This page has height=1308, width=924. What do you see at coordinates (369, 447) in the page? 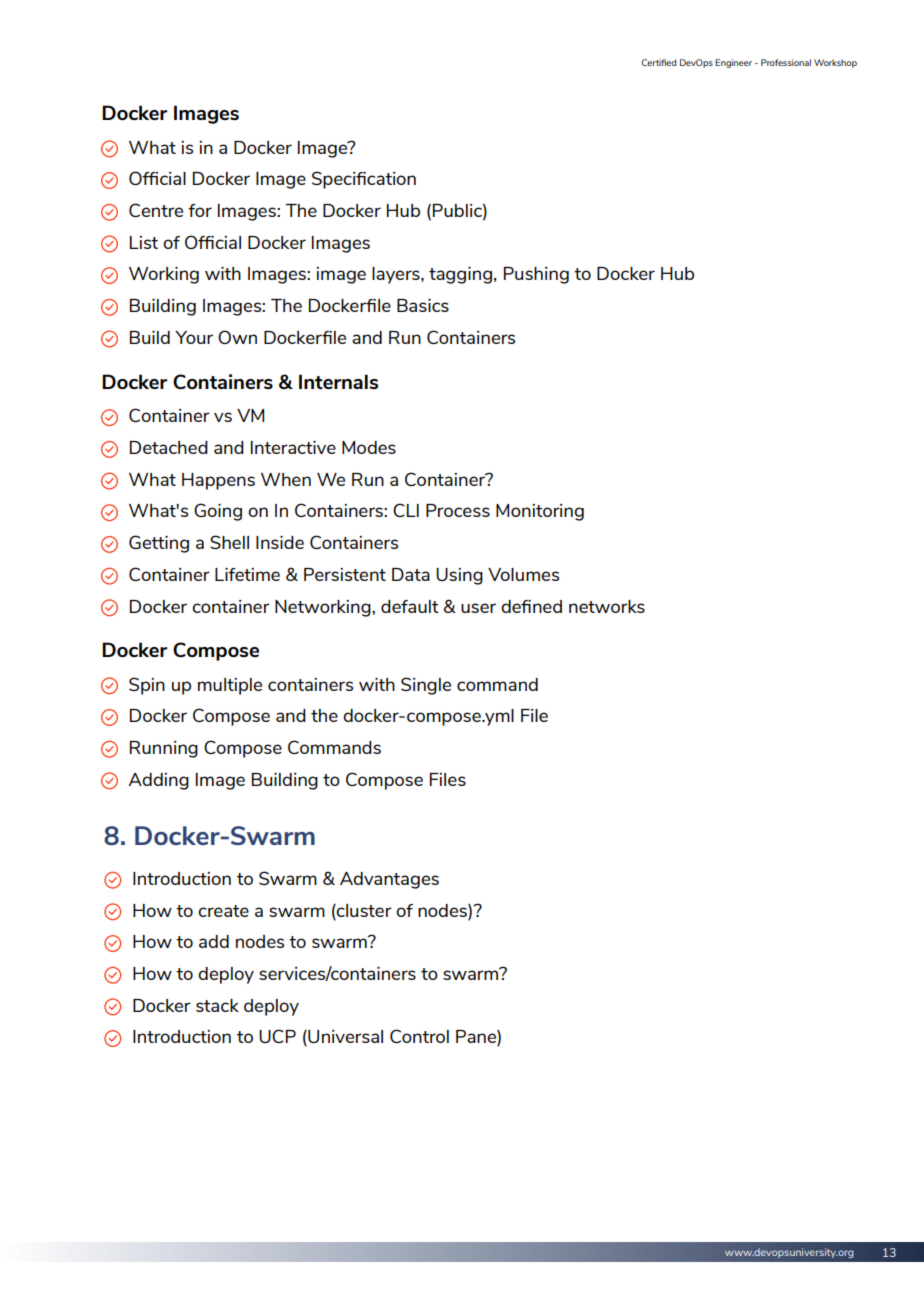
I see `Modes` at bounding box center [369, 447].
